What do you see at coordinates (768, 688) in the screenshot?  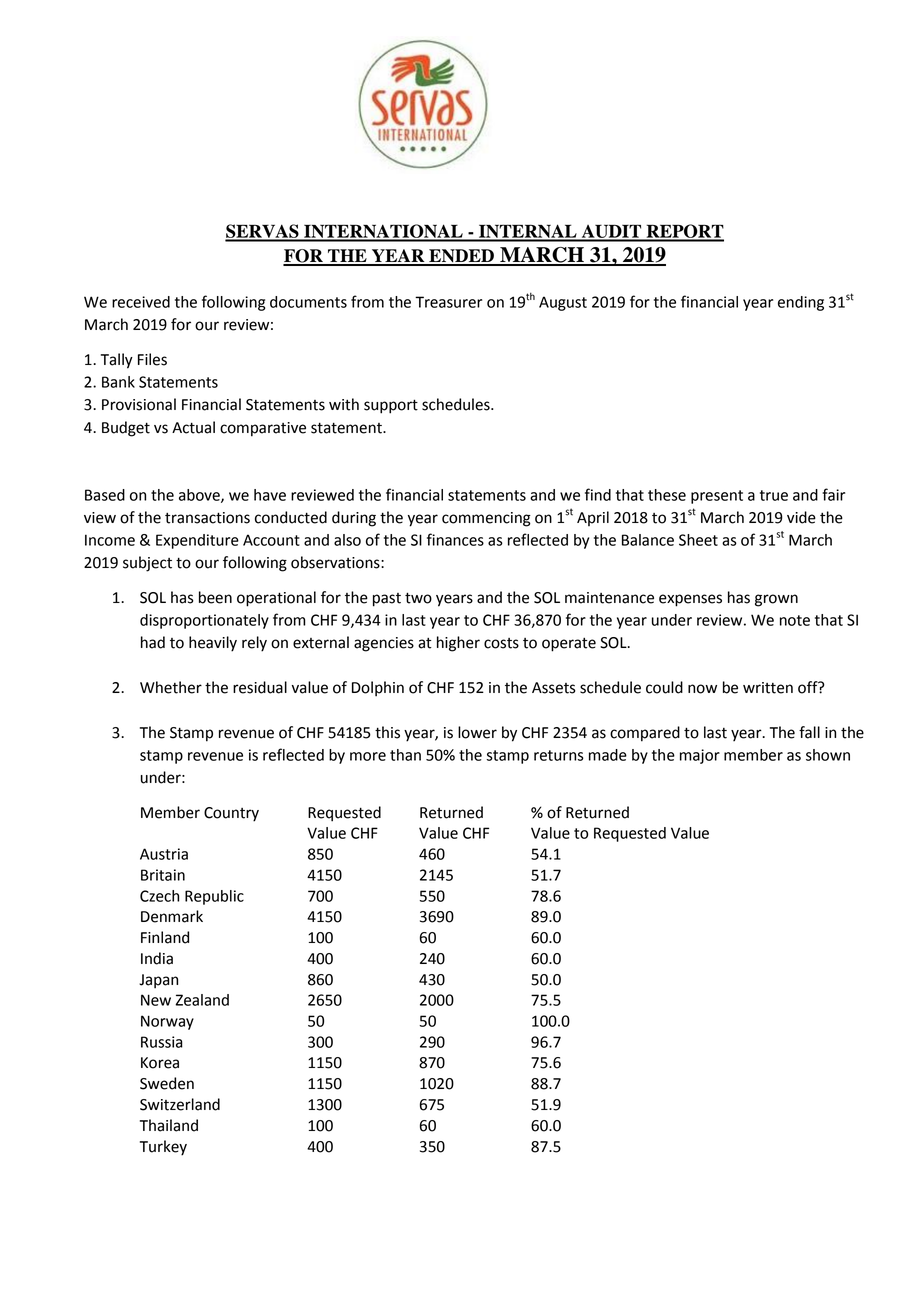 I see `written` at bounding box center [768, 688].
